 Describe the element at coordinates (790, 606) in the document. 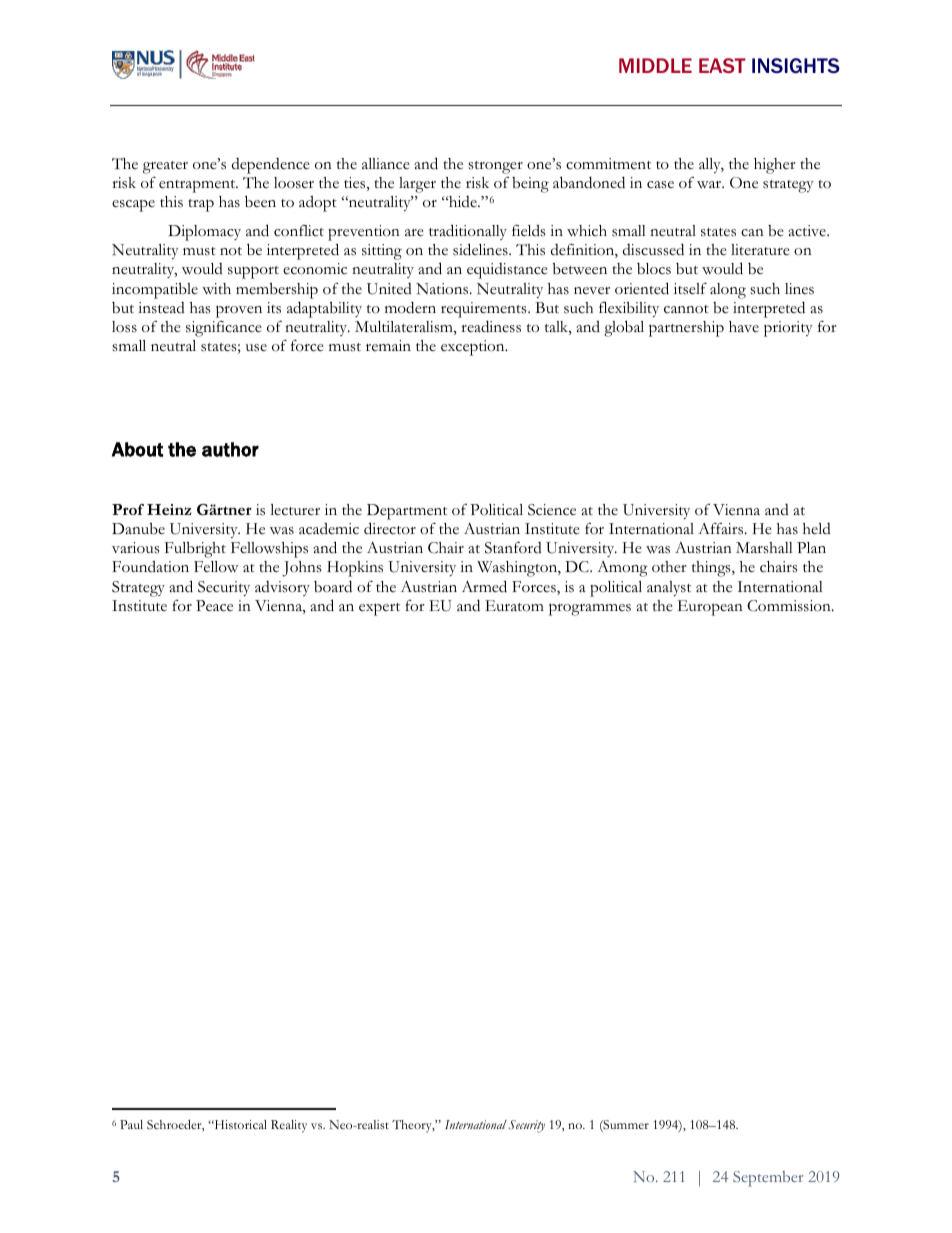

I see `Commission` at that location.
